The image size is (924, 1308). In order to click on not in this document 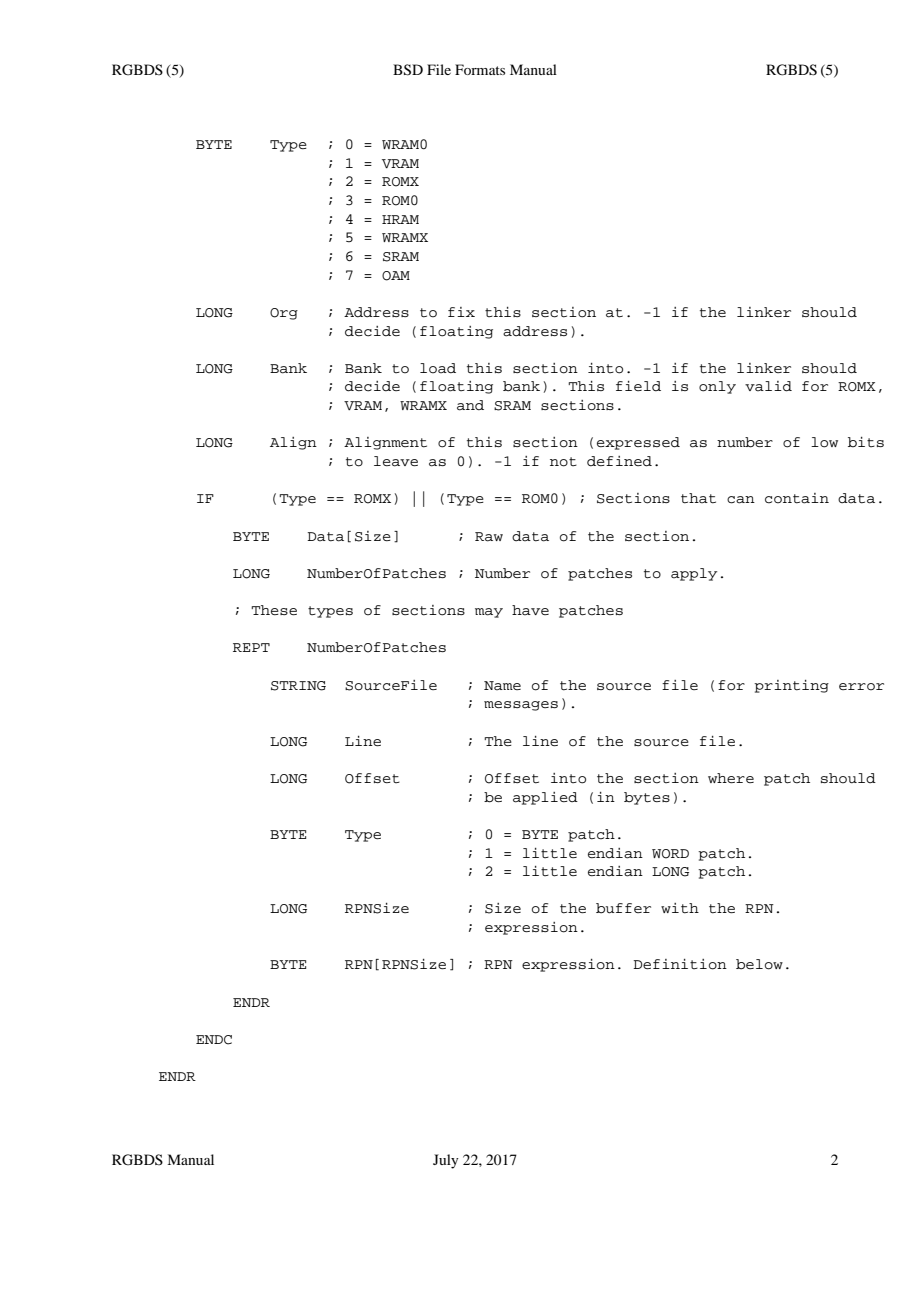, I will do `click(563, 462)`.
